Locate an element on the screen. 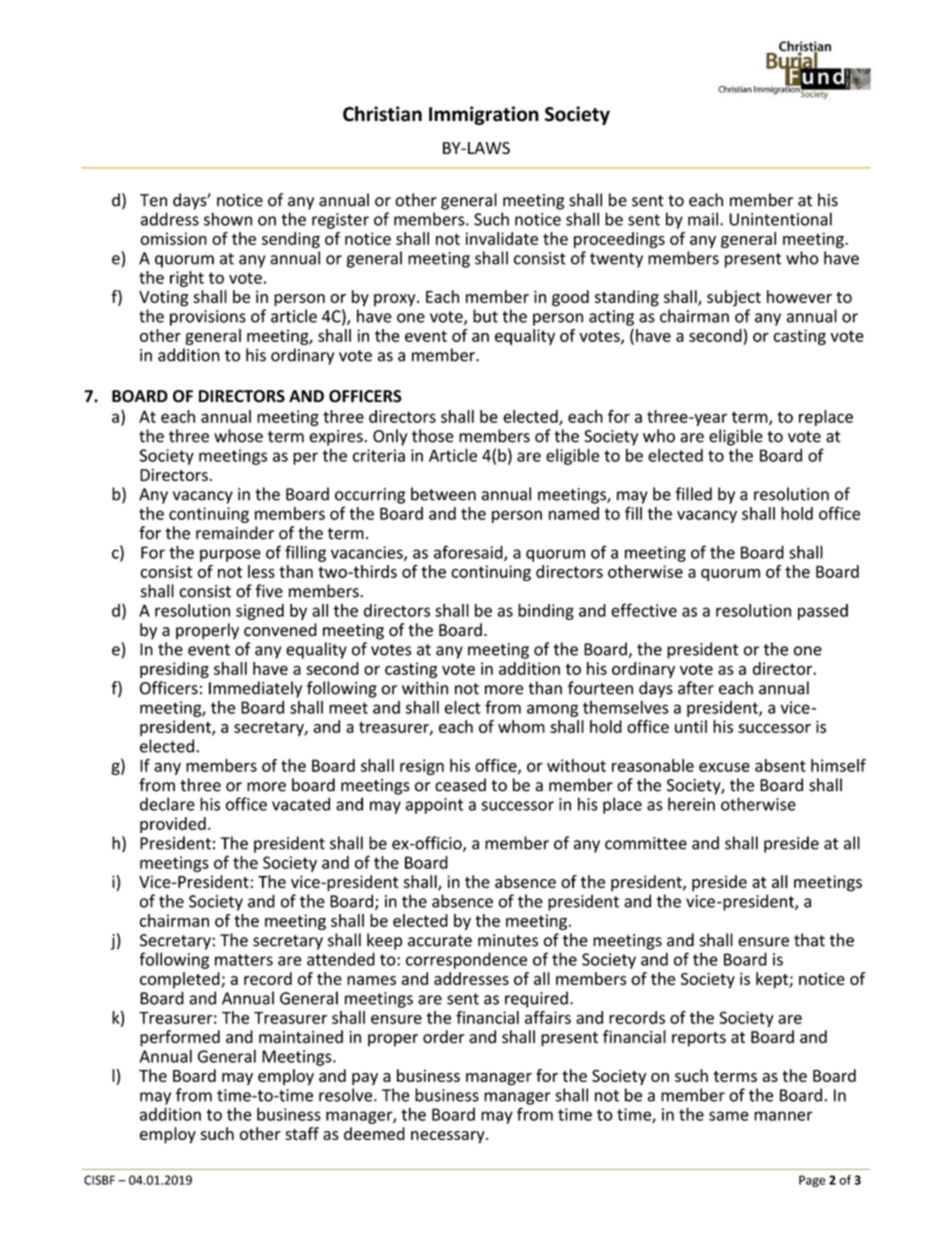 The image size is (952, 1233). staff is located at coordinates (302, 1133).
